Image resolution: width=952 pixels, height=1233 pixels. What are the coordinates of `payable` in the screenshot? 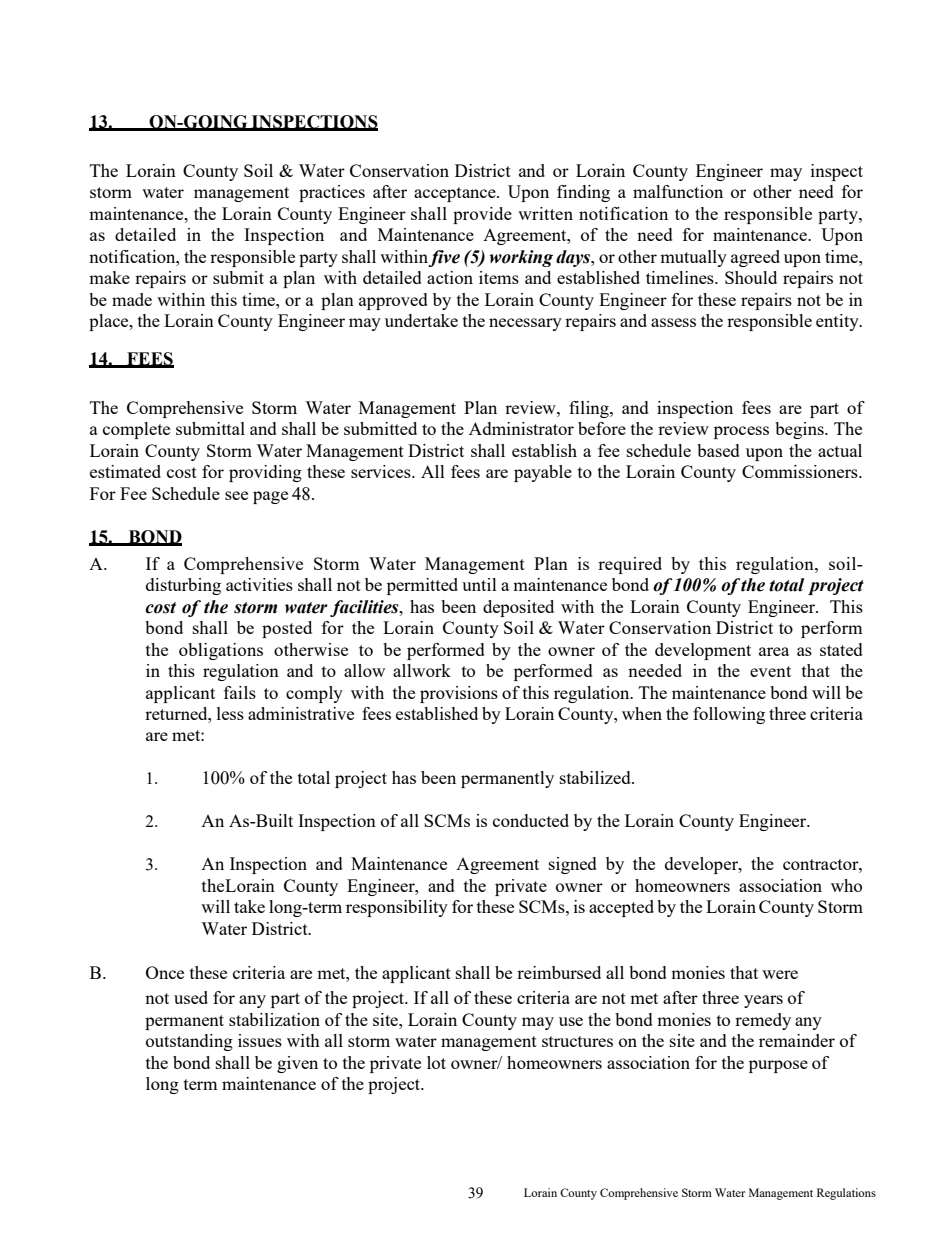 It's located at (543, 473).
